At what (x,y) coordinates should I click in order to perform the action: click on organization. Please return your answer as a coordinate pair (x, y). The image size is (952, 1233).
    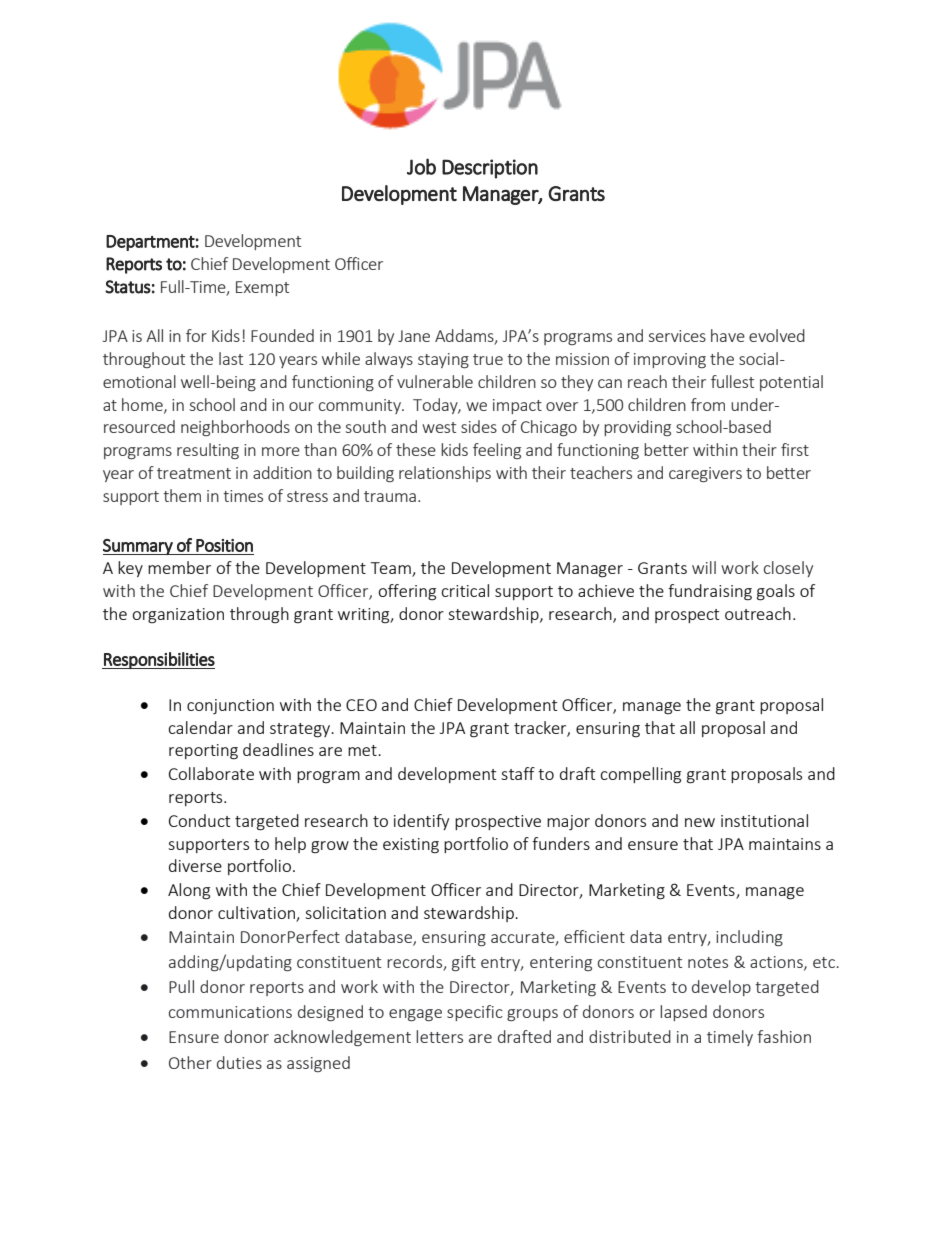
    Looking at the image, I should click on (178, 616).
